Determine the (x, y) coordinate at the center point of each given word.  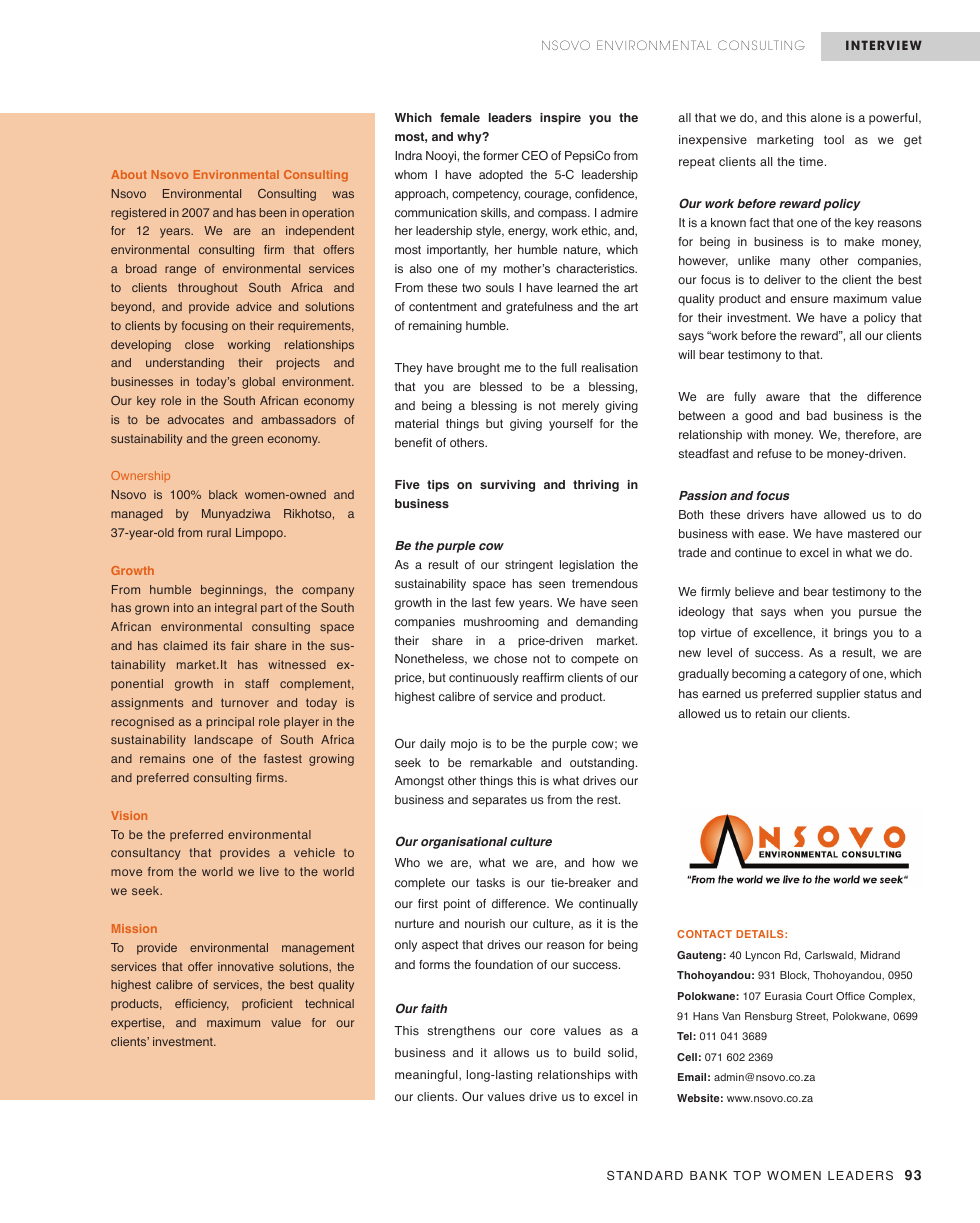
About (129, 174)
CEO (535, 155)
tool (834, 139)
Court (819, 996)
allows (511, 1052)
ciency (210, 1005)
